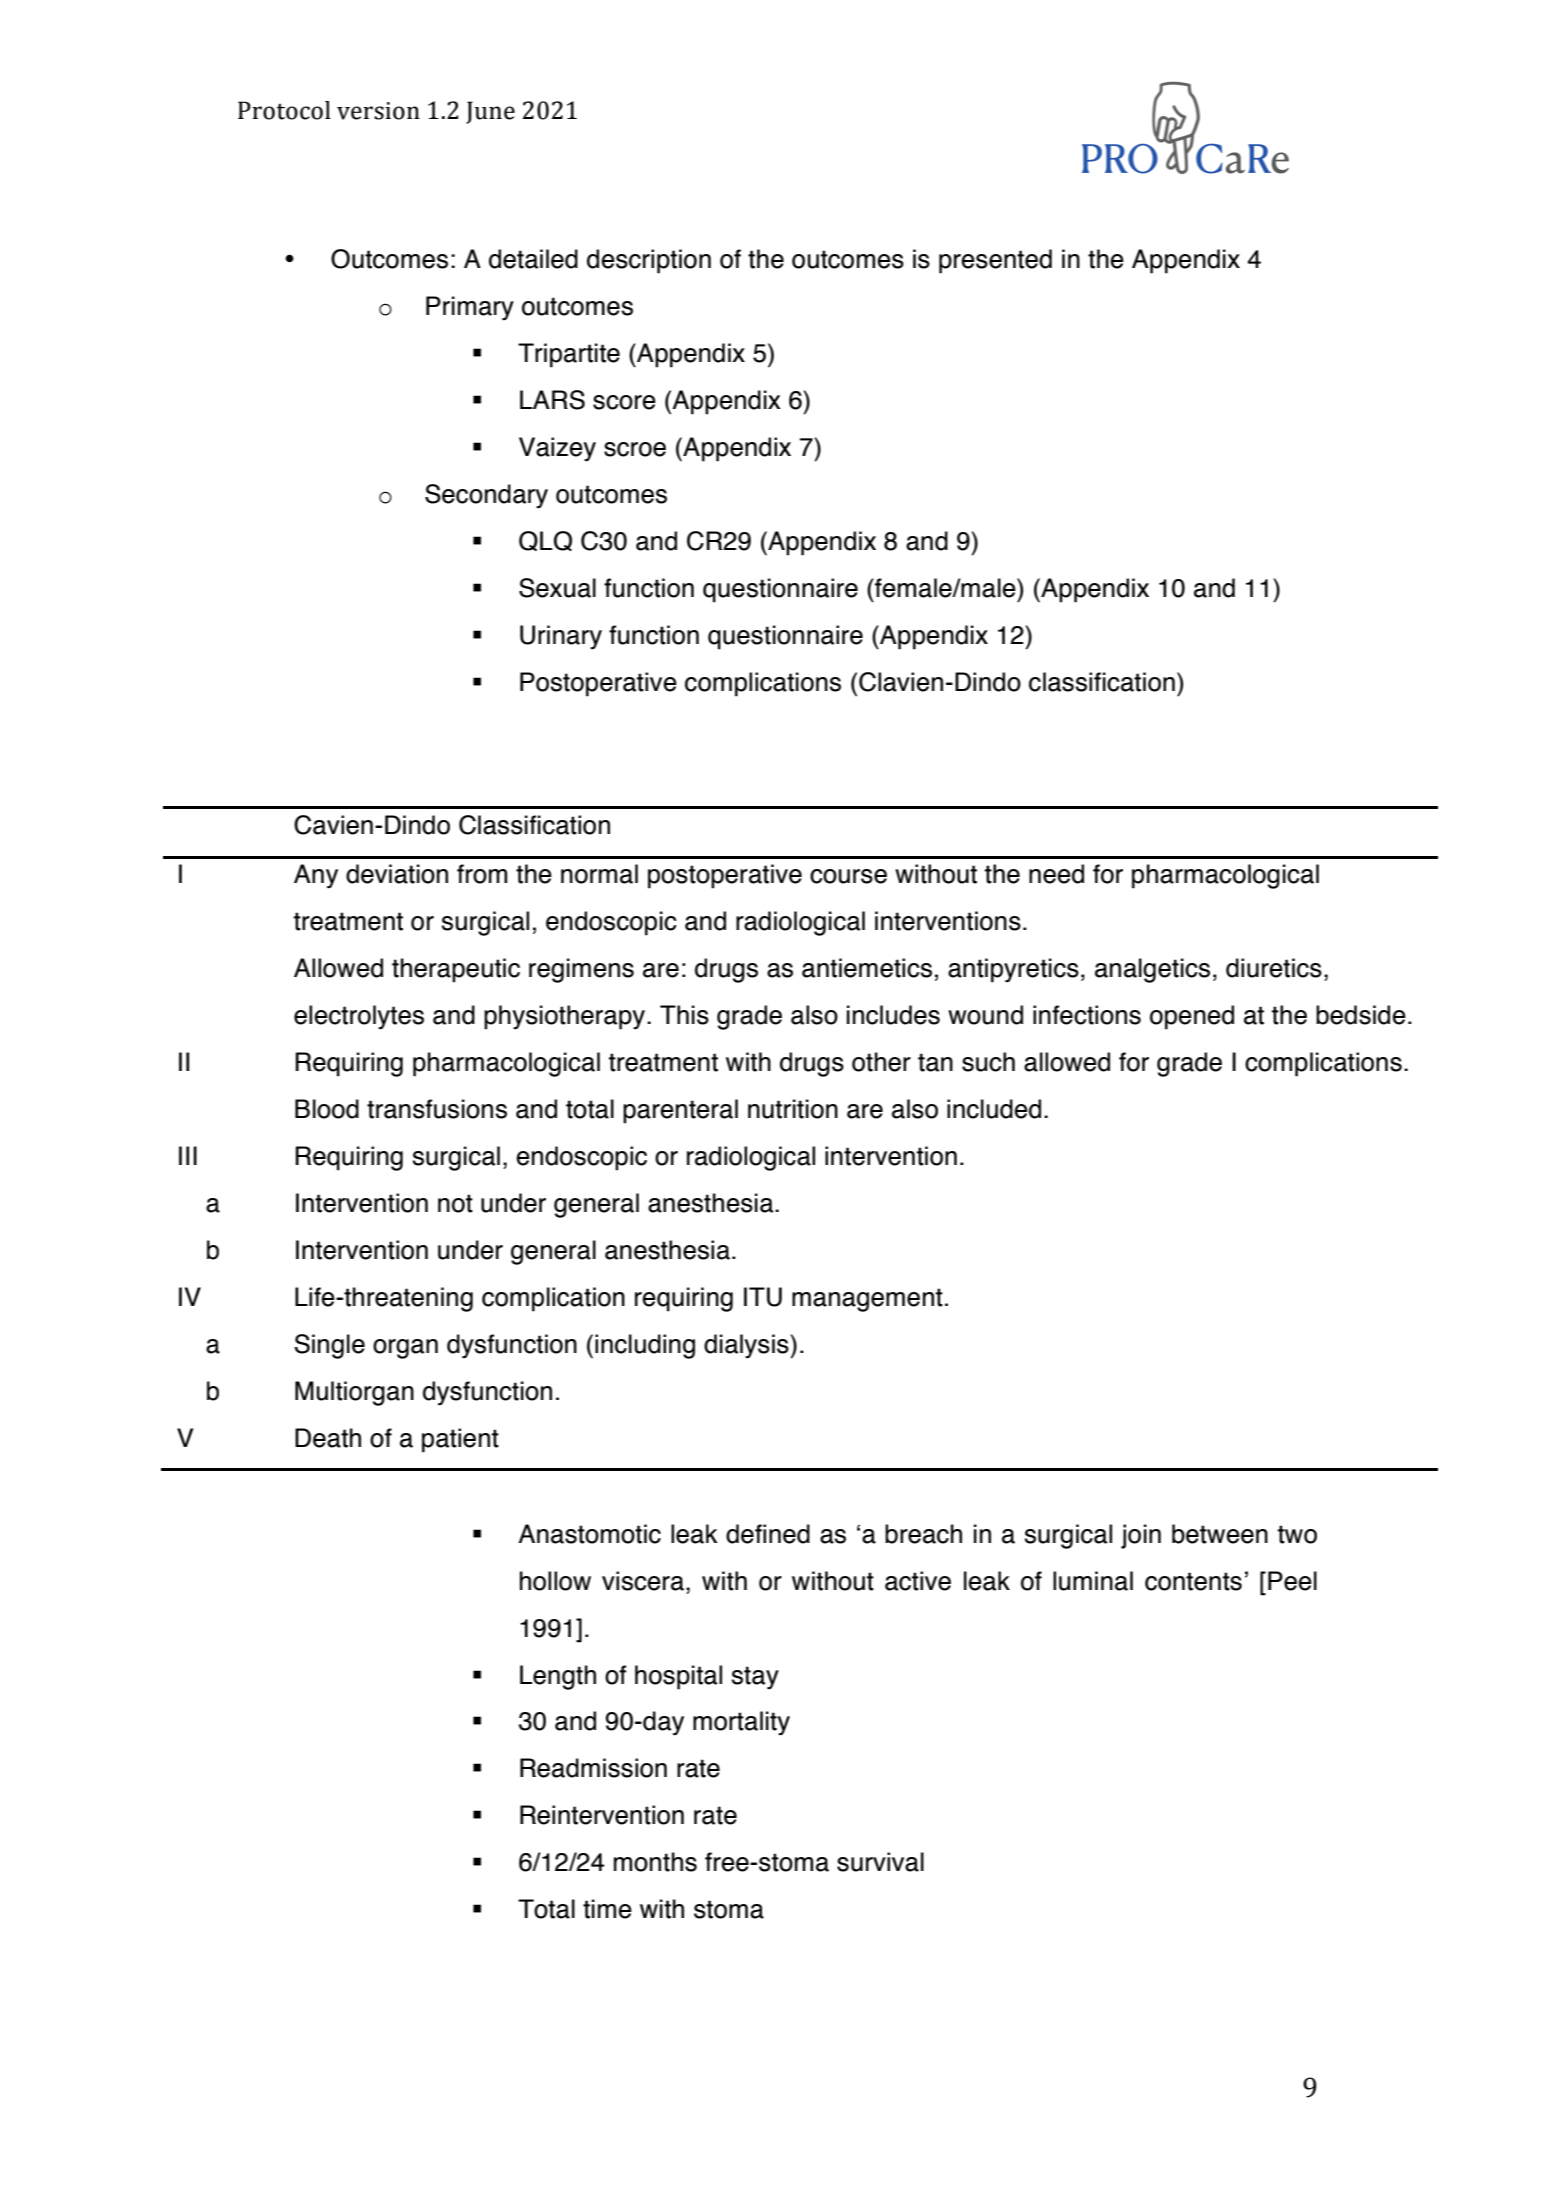 This screenshot has height=2193, width=1551. What do you see at coordinates (995, 261) in the screenshot?
I see `presented` at bounding box center [995, 261].
